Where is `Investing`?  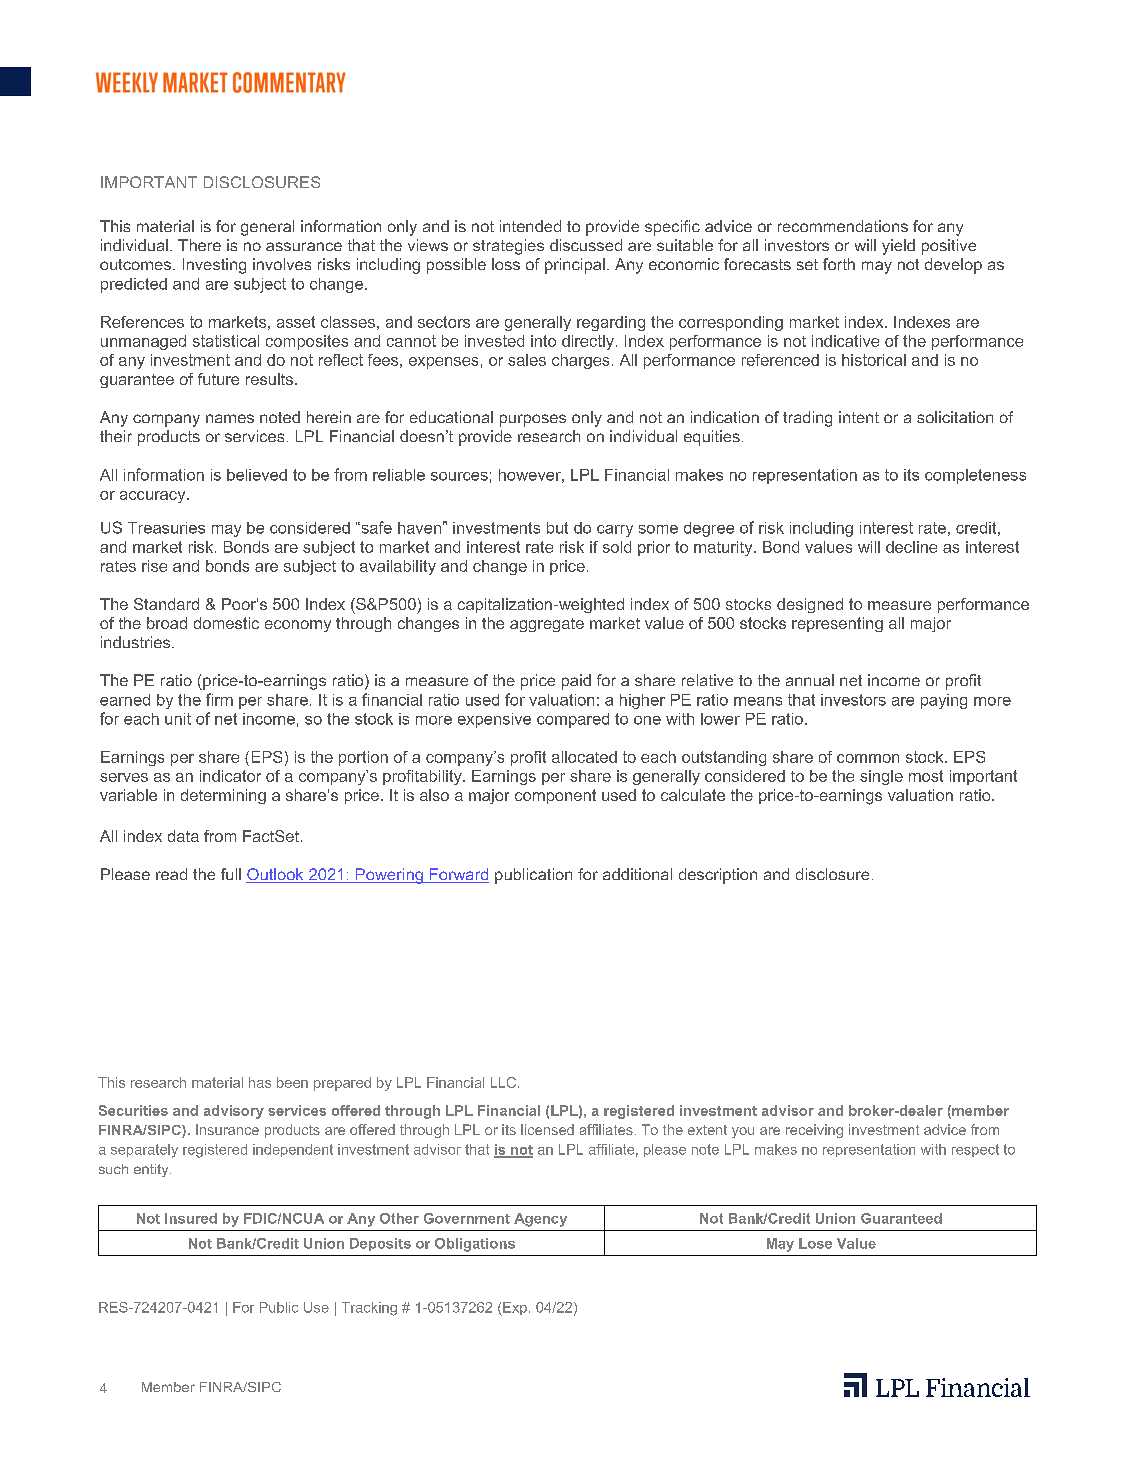
Investing is located at coordinates (214, 266).
